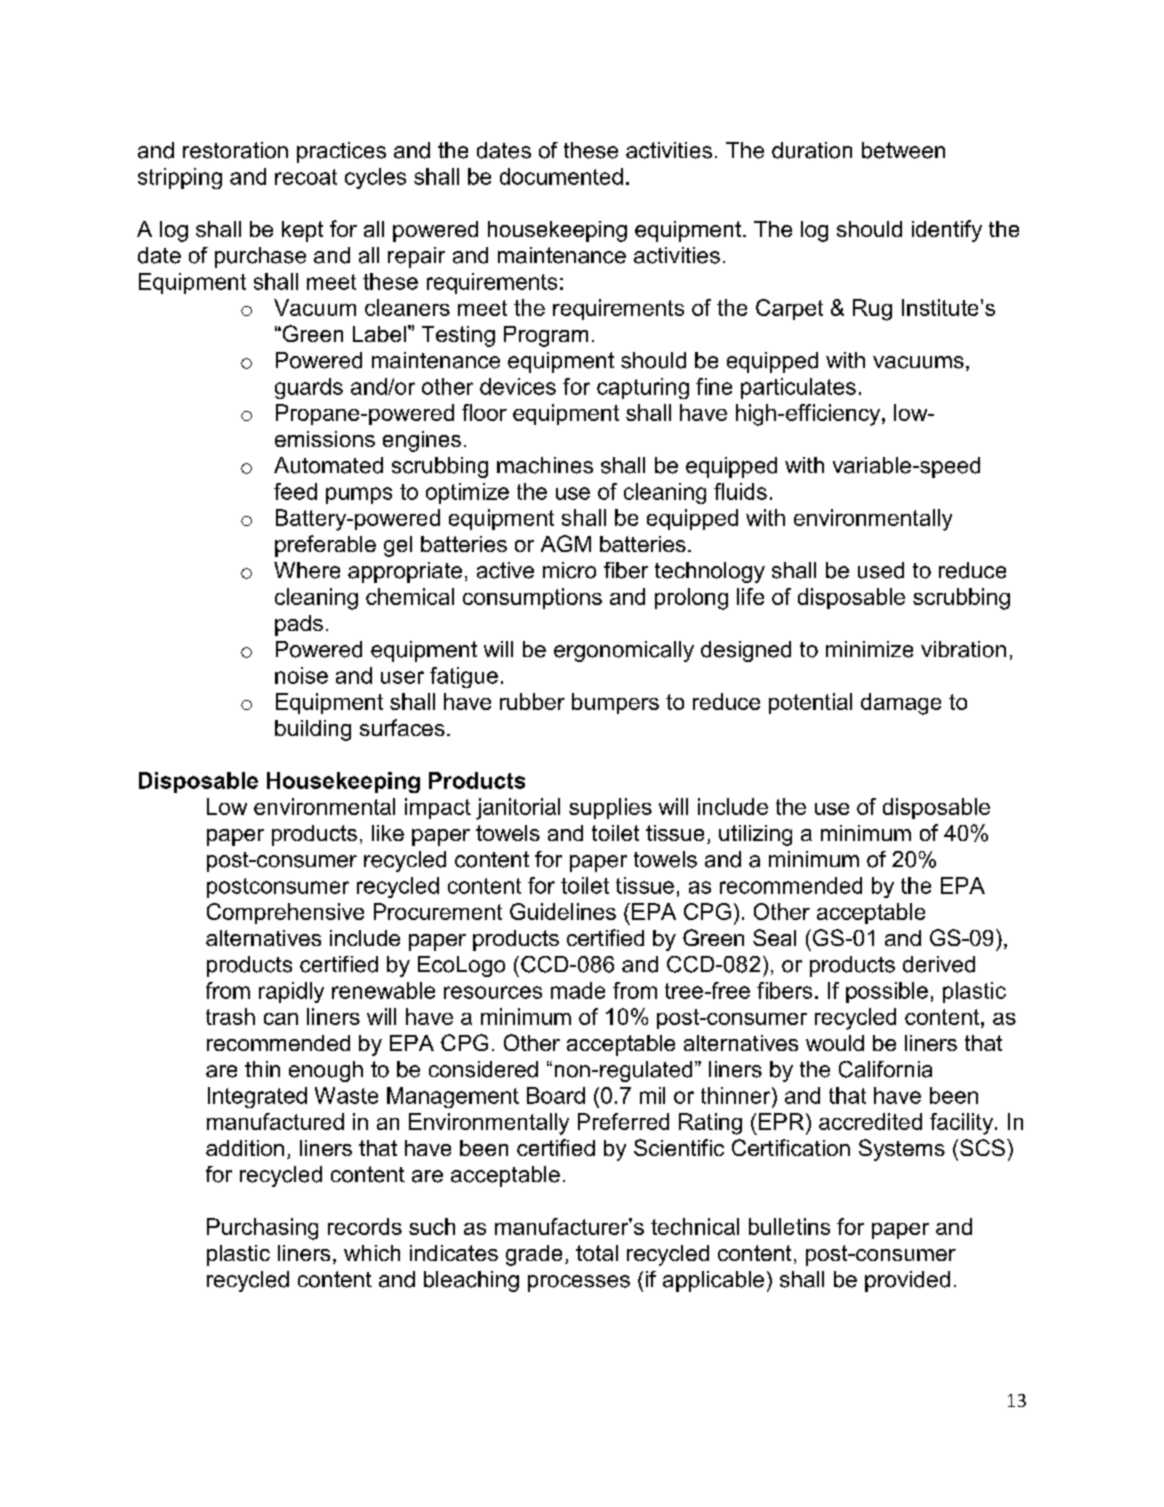  What do you see at coordinates (798, 388) in the screenshot?
I see `particulates` at bounding box center [798, 388].
